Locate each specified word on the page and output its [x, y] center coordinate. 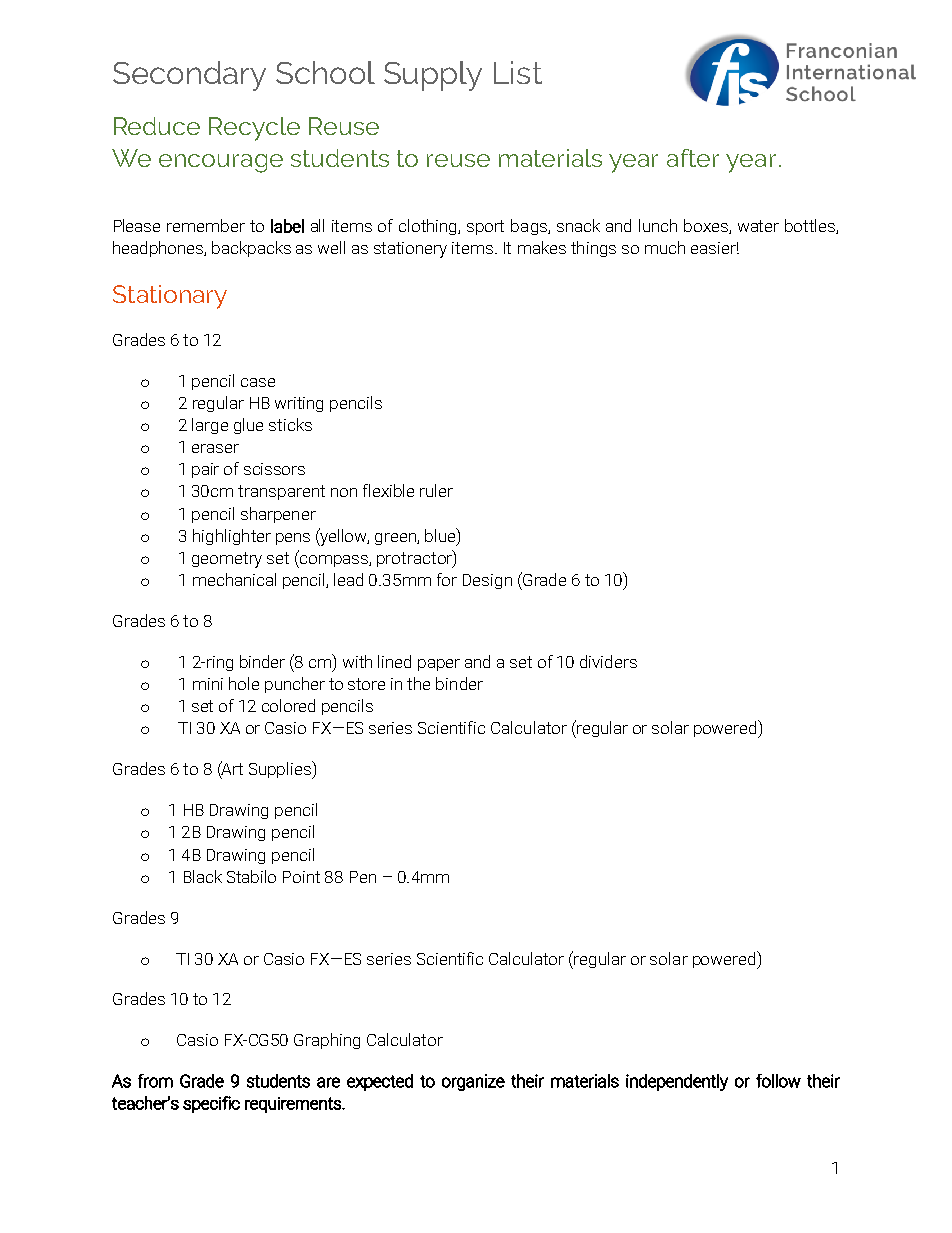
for [447, 579]
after [693, 158]
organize [473, 1082]
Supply [433, 76]
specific [211, 1104]
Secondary [189, 76]
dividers [608, 661]
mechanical [234, 579]
